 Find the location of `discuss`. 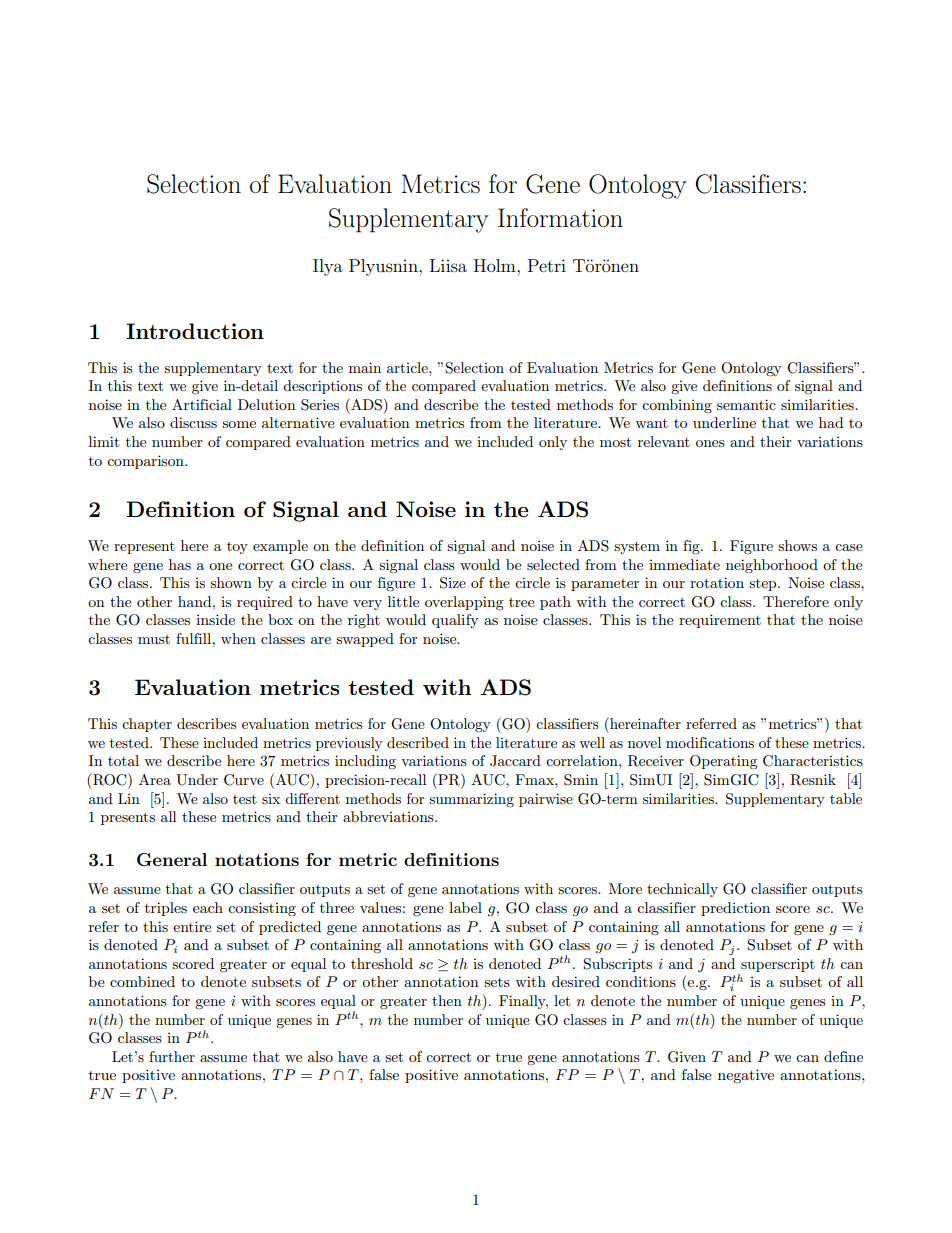

discuss is located at coordinates (193, 422).
